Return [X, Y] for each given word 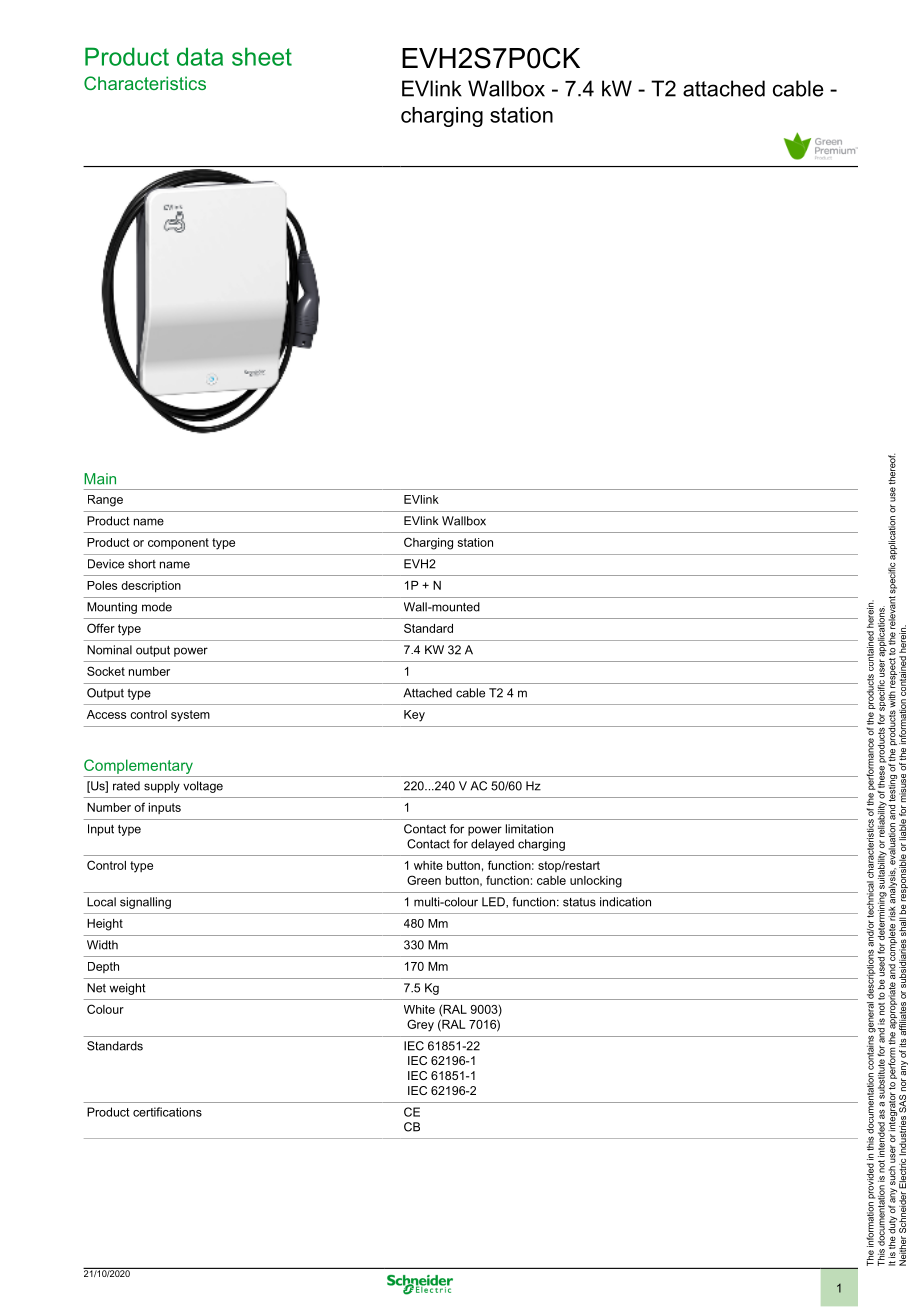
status [579, 902]
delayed [492, 845]
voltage [203, 787]
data [200, 56]
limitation [529, 829]
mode [157, 607]
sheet [262, 56]
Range [105, 501]
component [178, 543]
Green [424, 880]
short [142, 564]
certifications [167, 1112]
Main [100, 479]
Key [414, 716]
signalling [145, 903]
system [190, 716]
